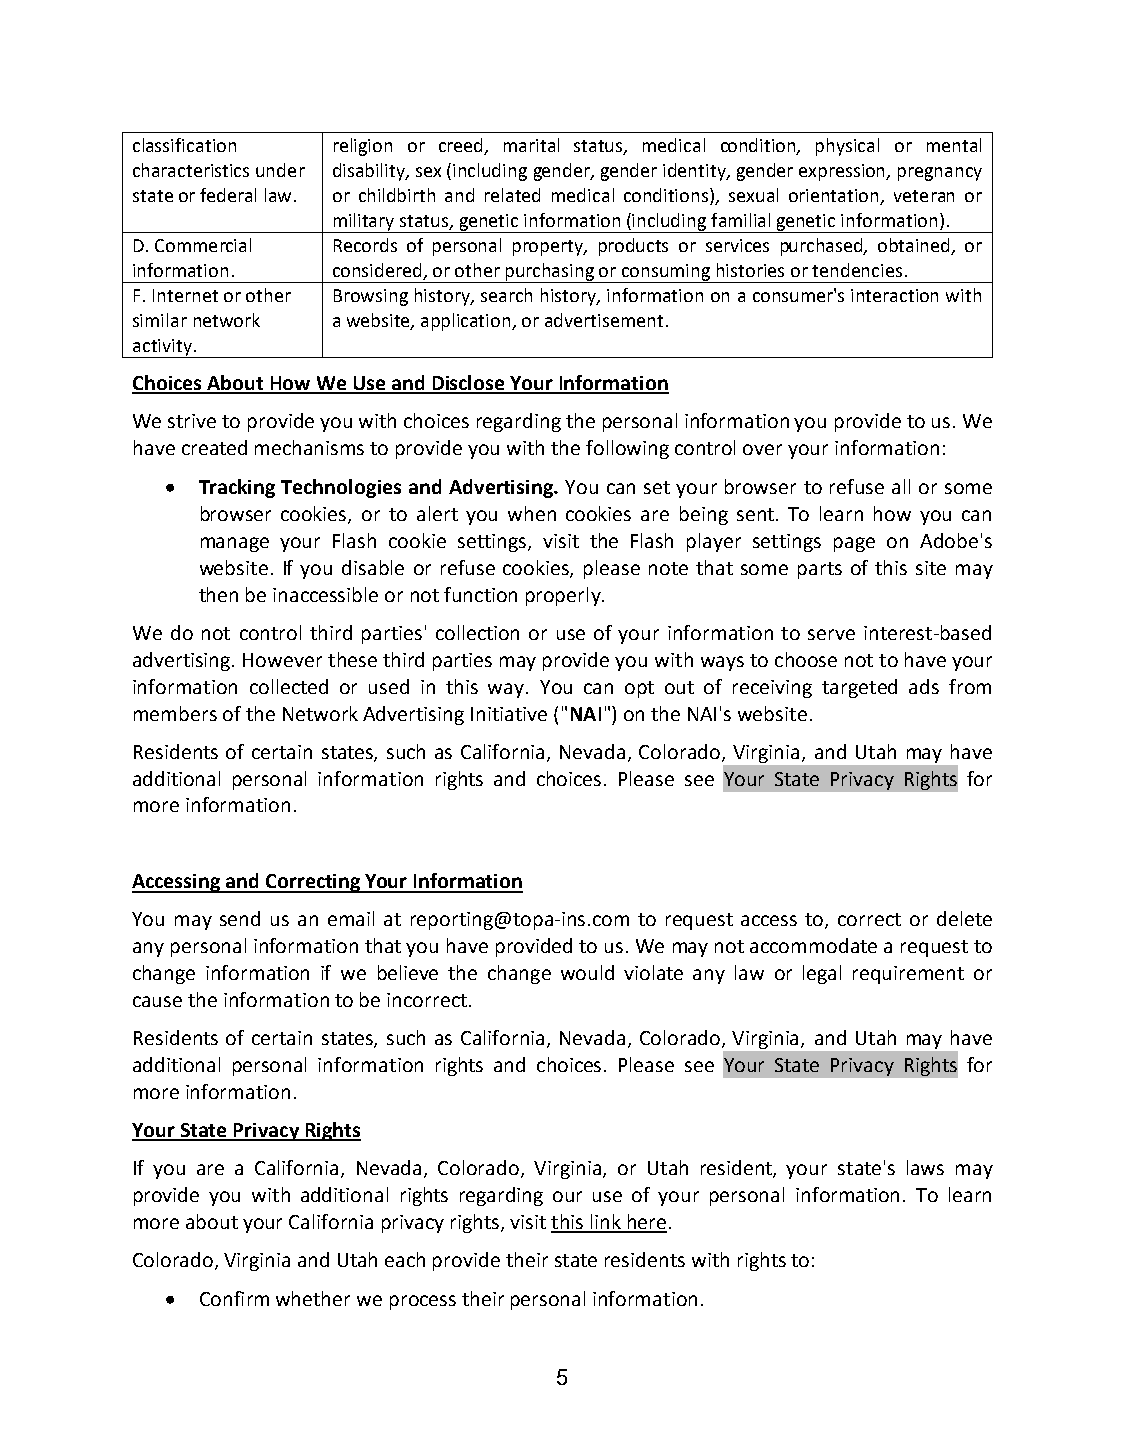 Image resolution: width=1125 pixels, height=1456 pixels. I want to click on targeted, so click(859, 688).
